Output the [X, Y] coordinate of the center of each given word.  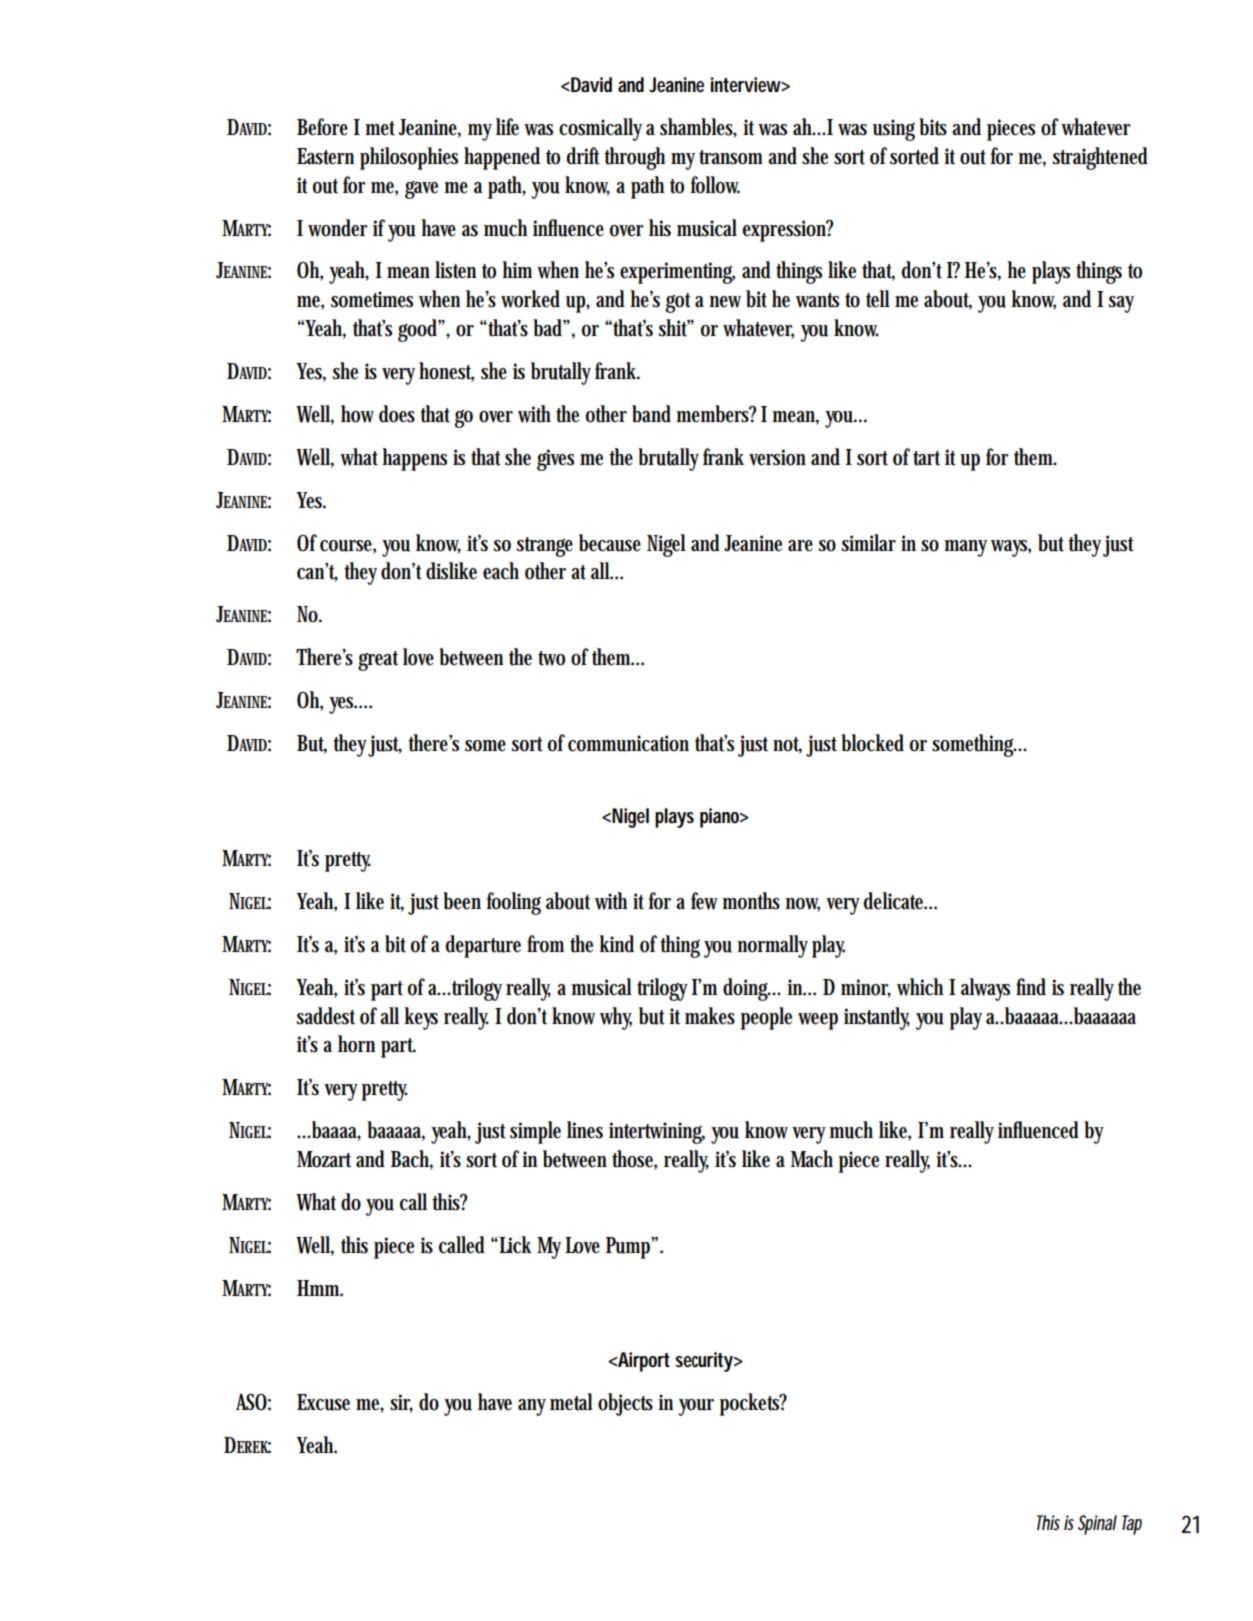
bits [936, 127]
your [696, 1407]
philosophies [409, 158]
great [378, 661]
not [787, 745]
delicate [895, 901]
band [654, 414]
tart [929, 458]
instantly [877, 1018]
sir [401, 1403]
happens [414, 459]
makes [710, 1016]
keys [421, 1018]
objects [625, 1404]
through [638, 158]
